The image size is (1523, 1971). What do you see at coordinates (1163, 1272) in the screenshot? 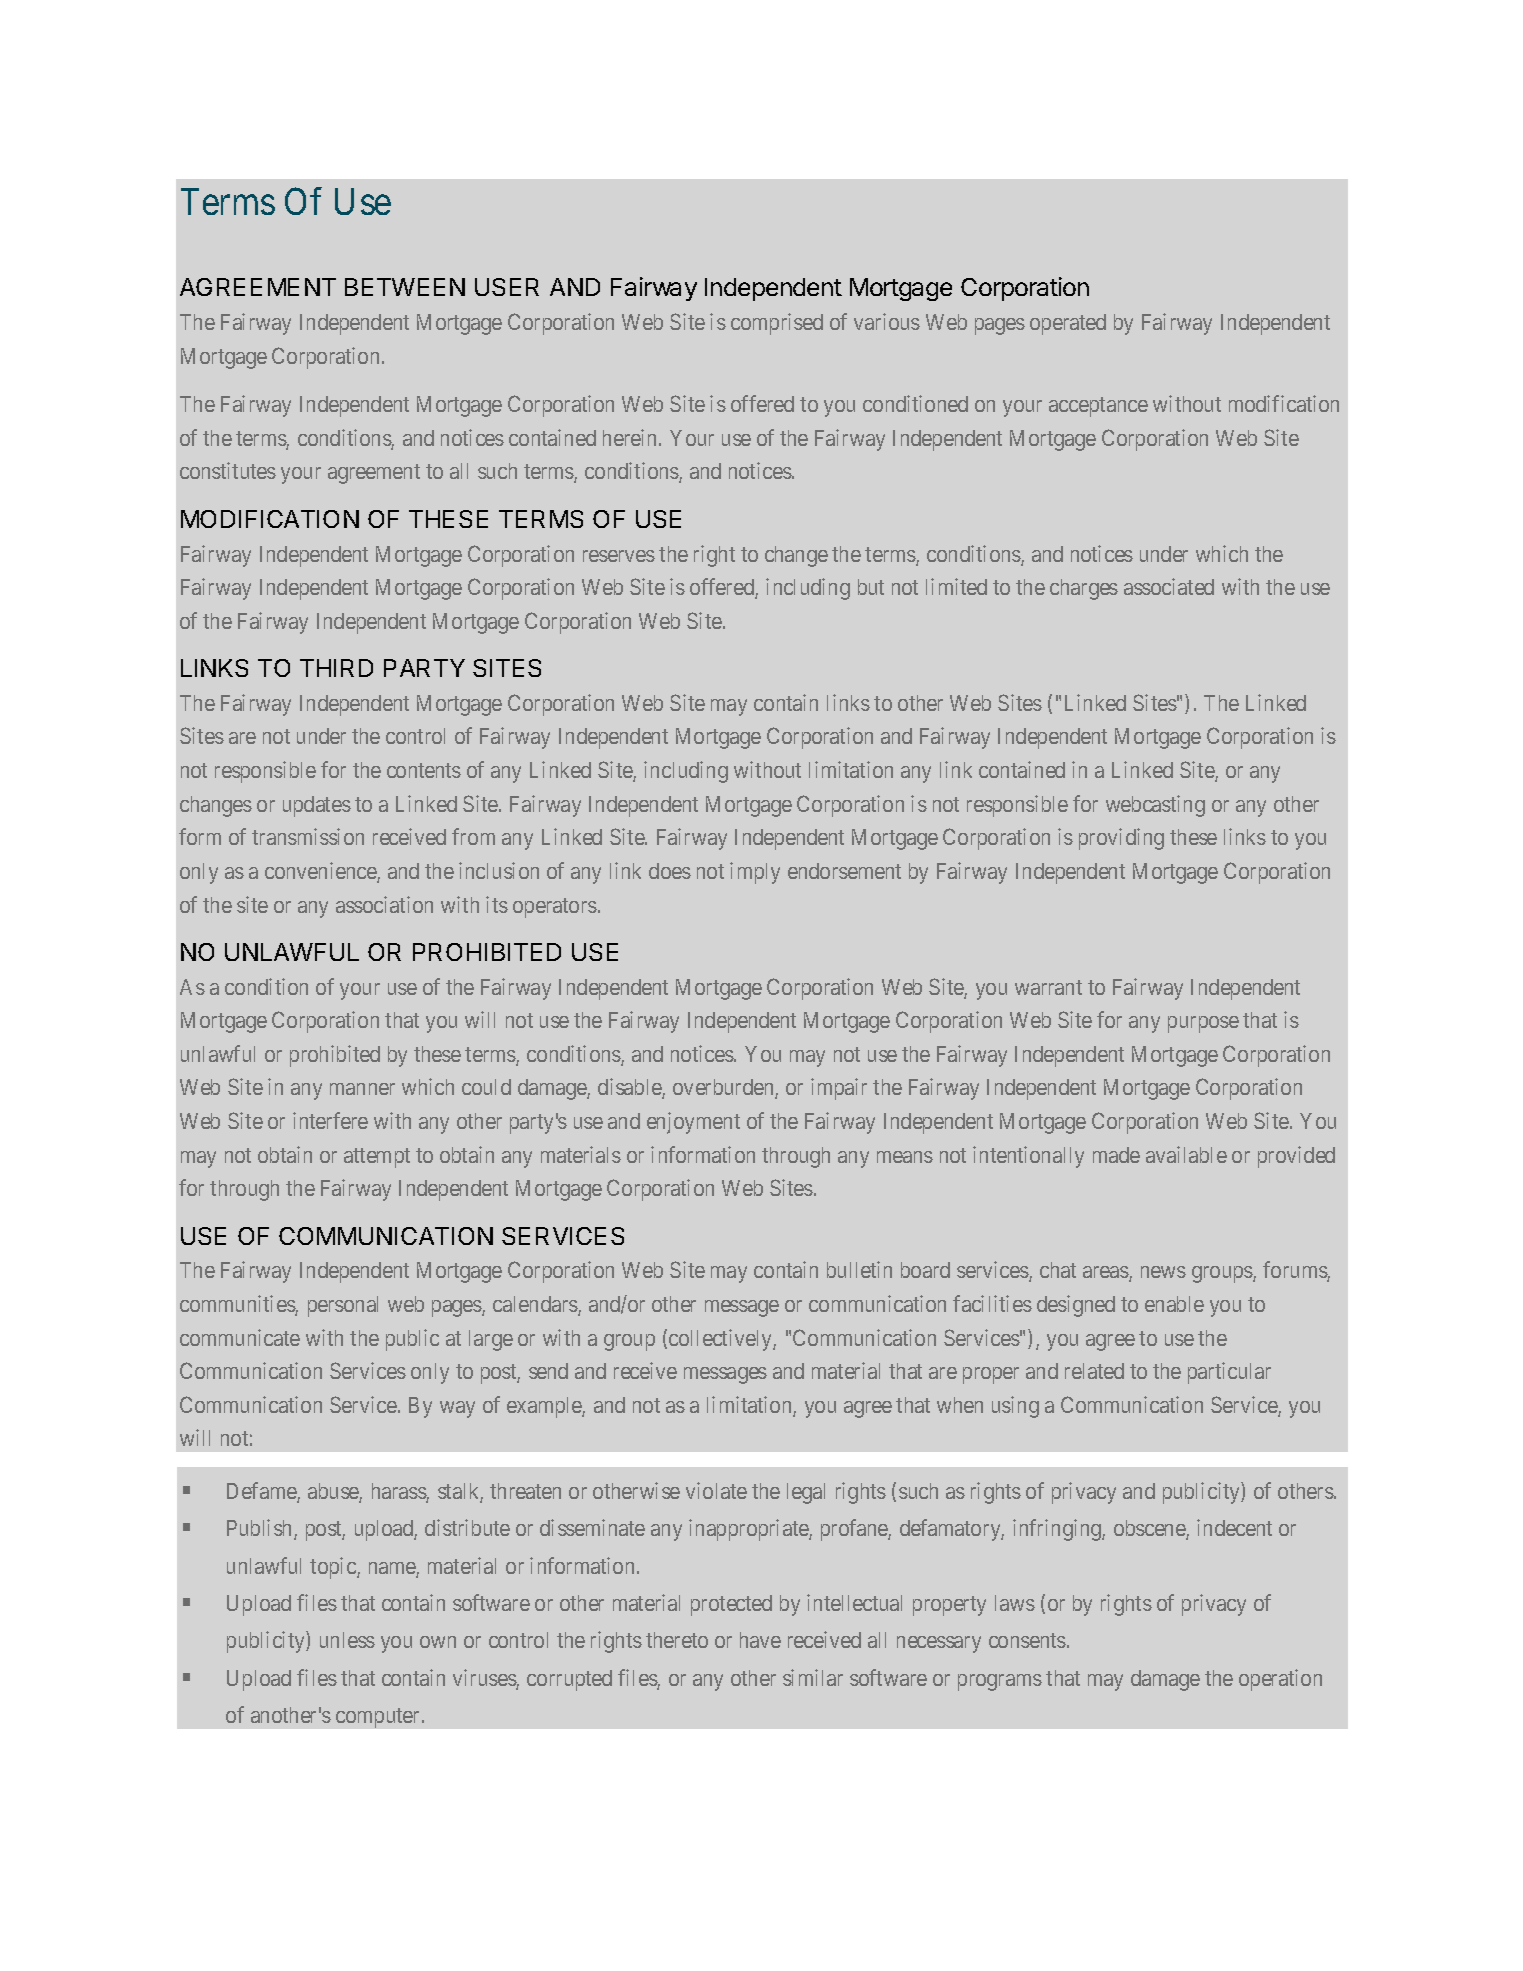
I see `news` at bounding box center [1163, 1272].
